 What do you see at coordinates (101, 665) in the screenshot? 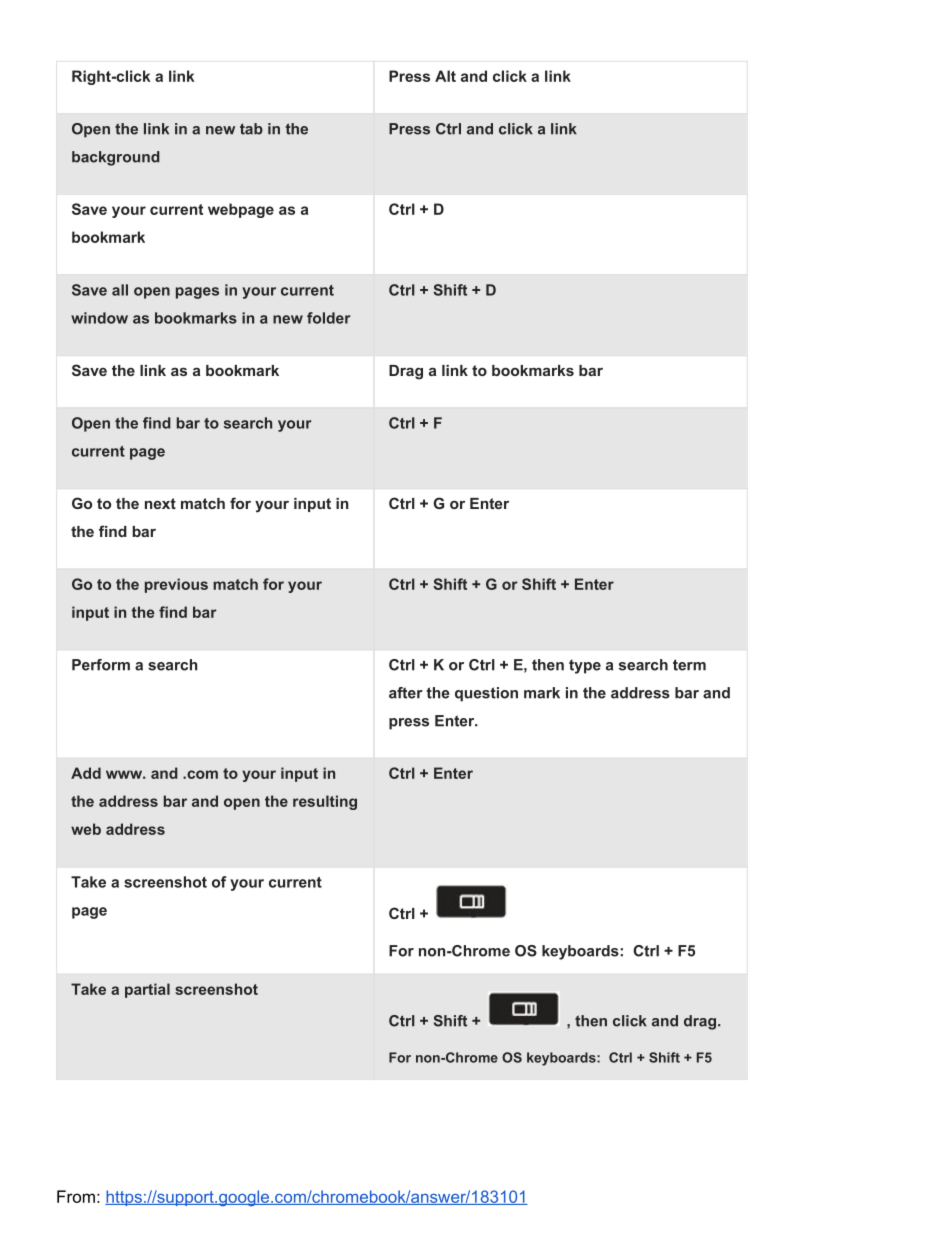
I see `Perform` at bounding box center [101, 665].
